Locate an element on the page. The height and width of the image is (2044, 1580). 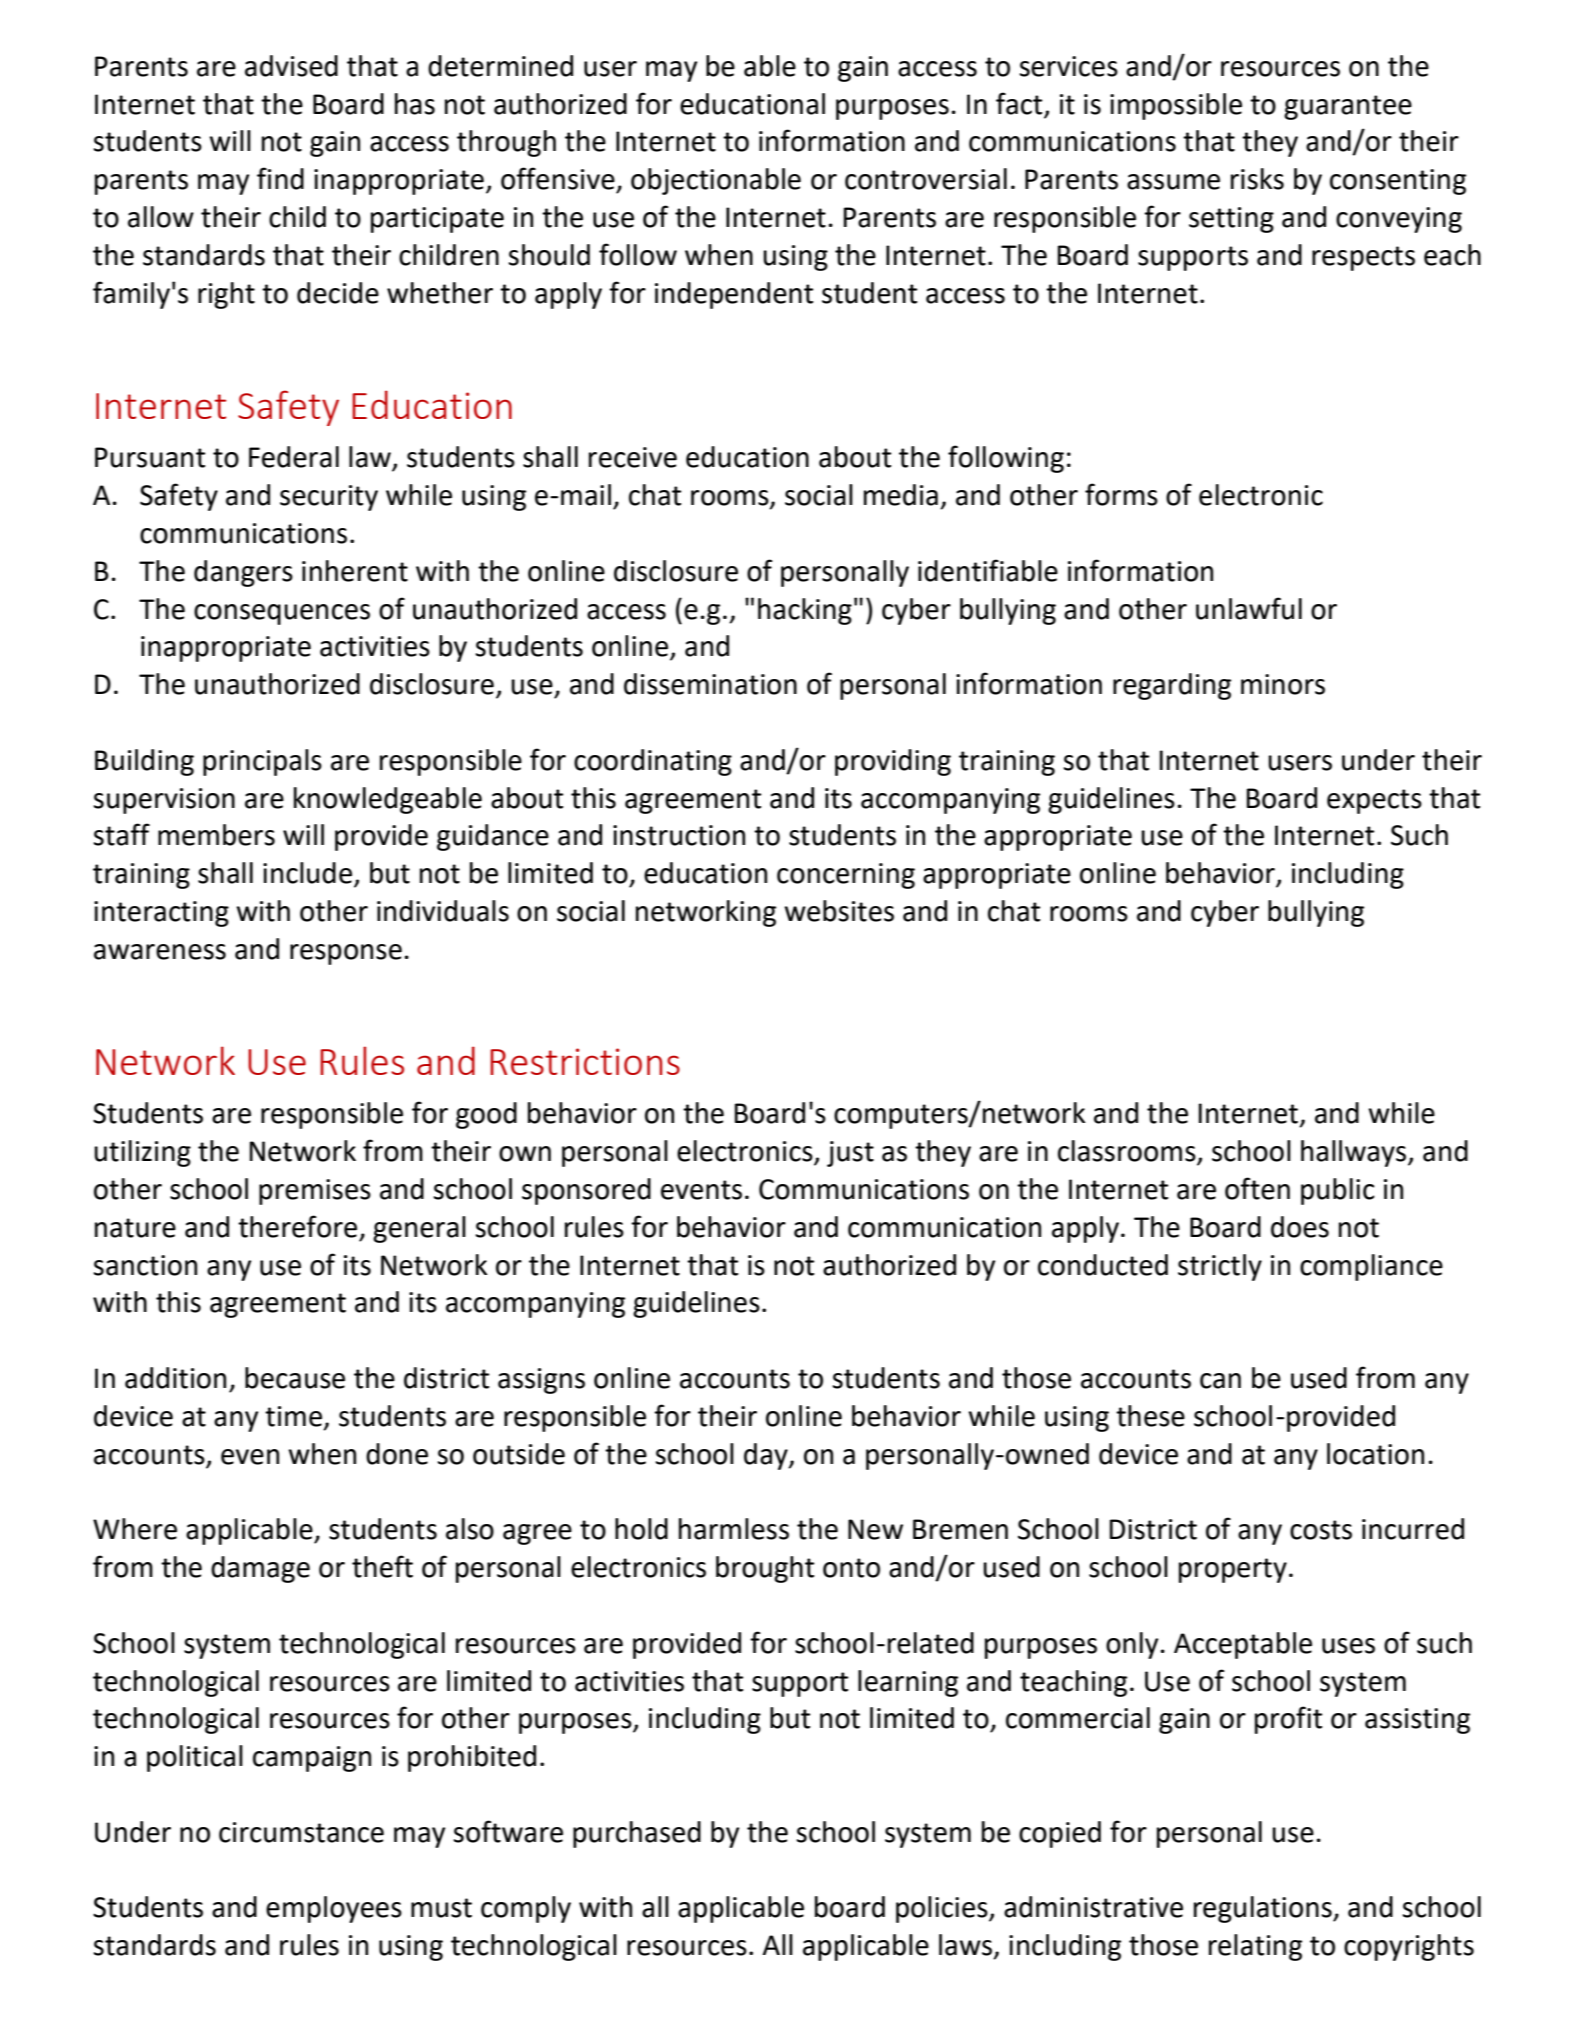
find is located at coordinates (280, 178).
